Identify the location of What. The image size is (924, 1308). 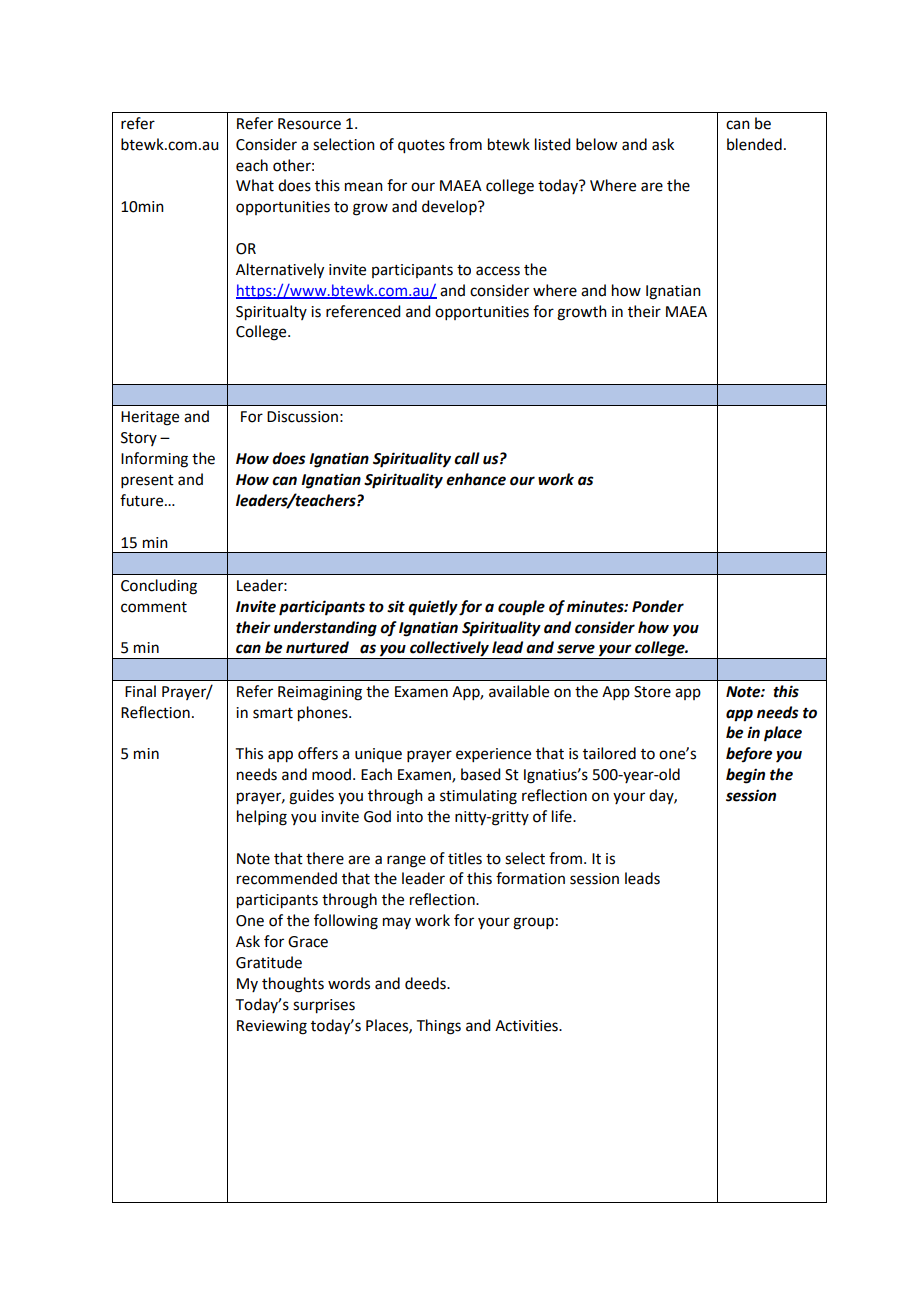
(255, 185).
